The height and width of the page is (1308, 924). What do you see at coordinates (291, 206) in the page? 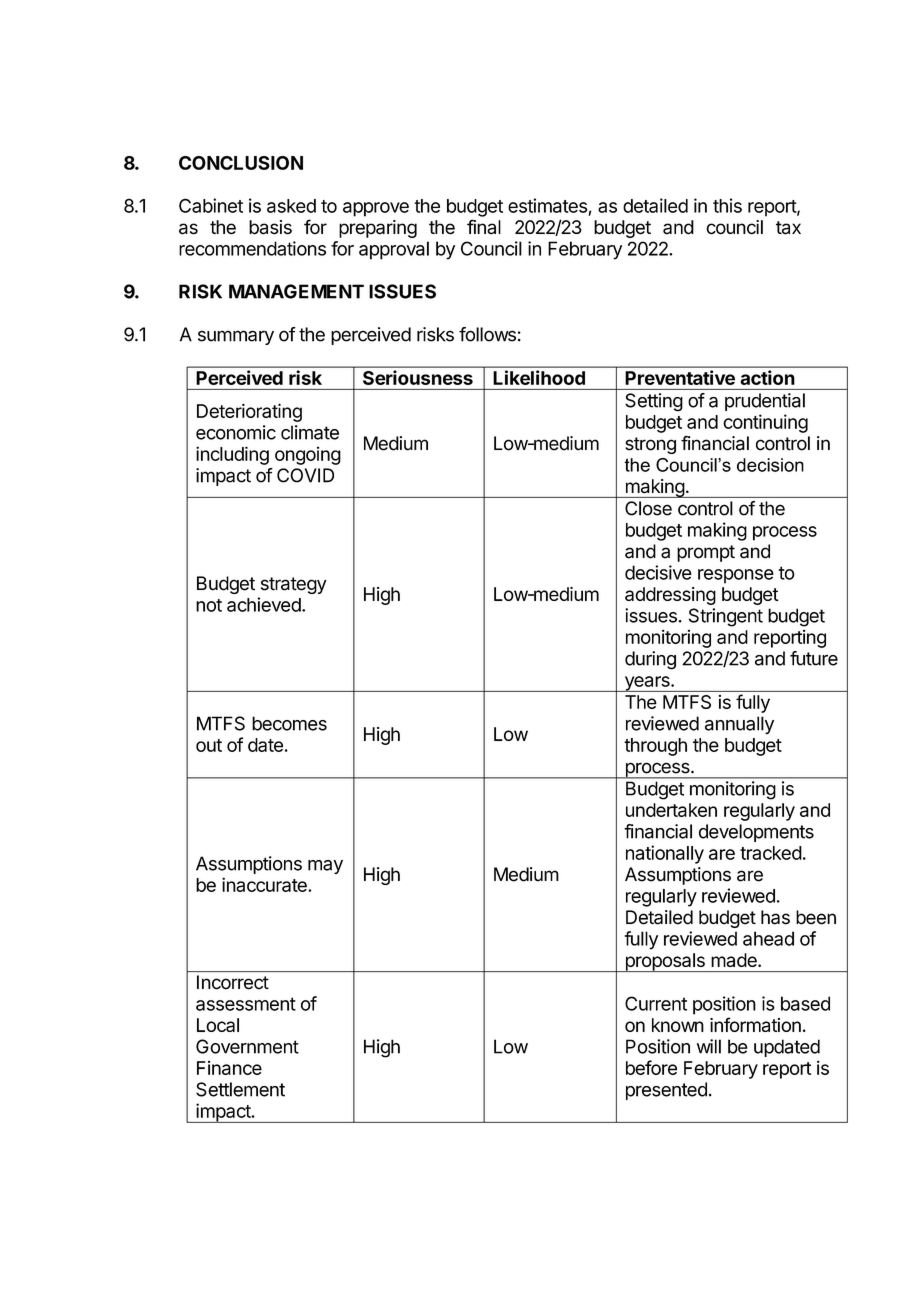
I see `asked` at bounding box center [291, 206].
